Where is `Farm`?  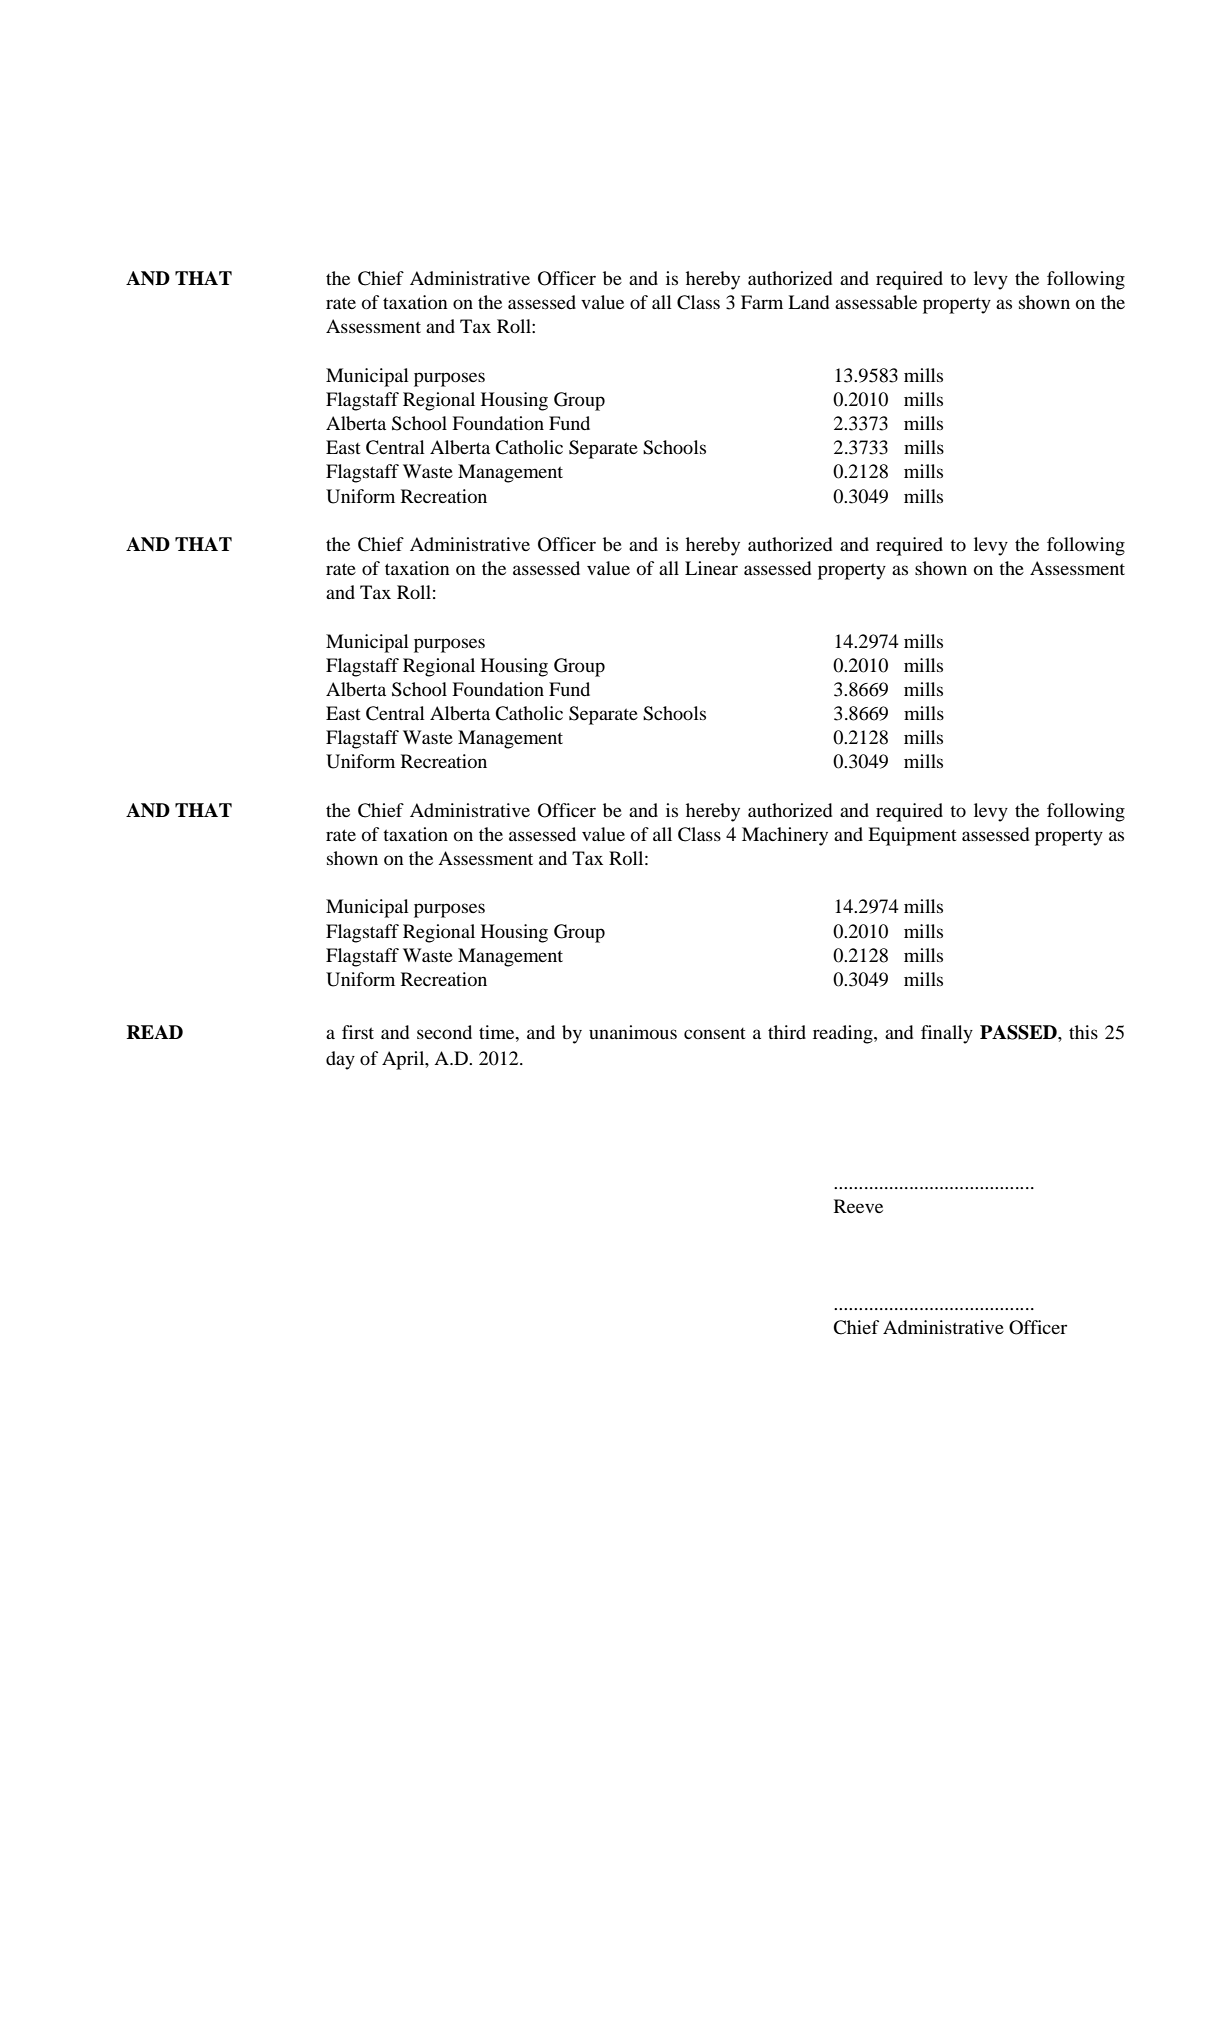
Farm is located at coordinates (762, 302).
